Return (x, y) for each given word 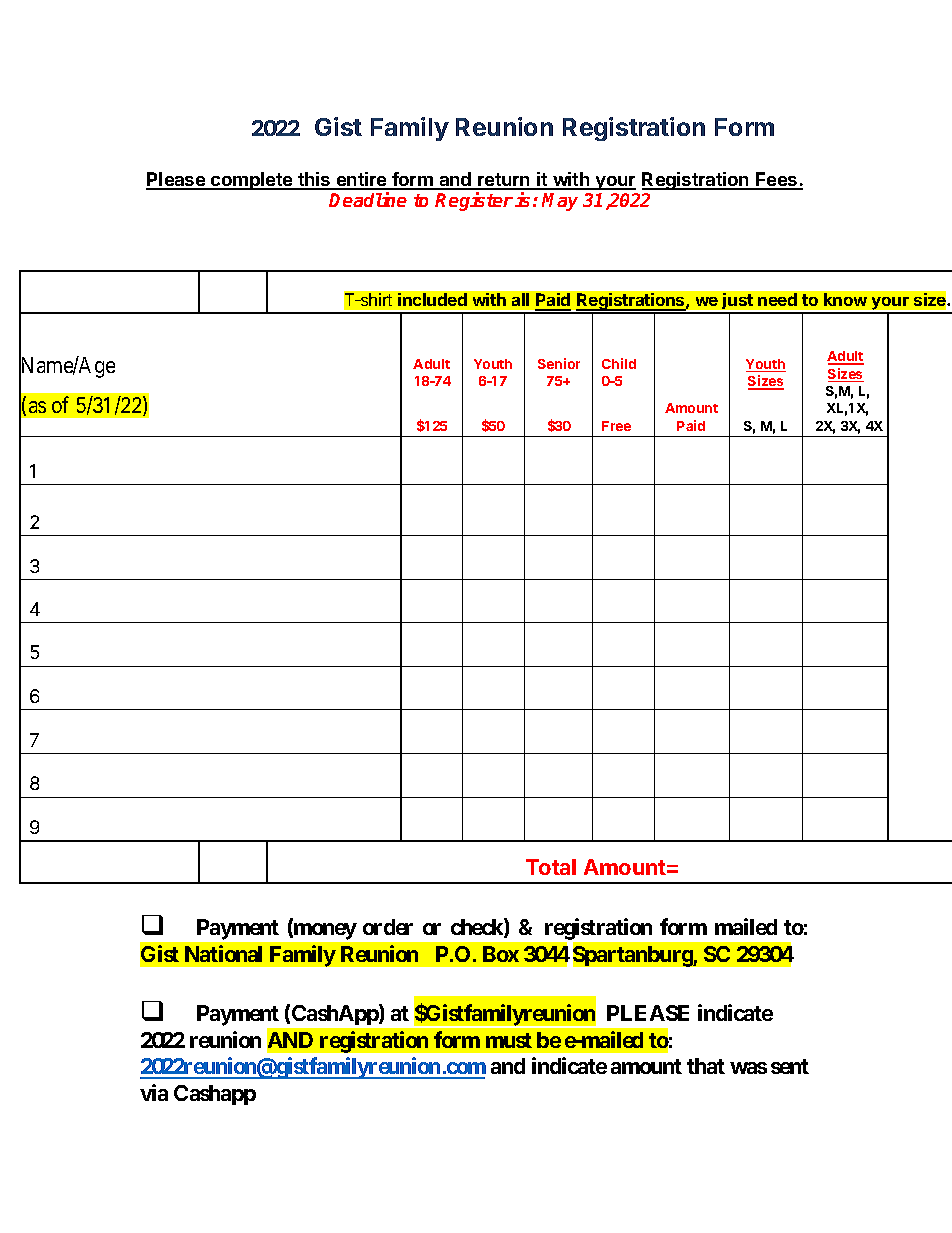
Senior (559, 363)
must (509, 1040)
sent (790, 1066)
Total (551, 867)
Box (501, 954)
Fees (777, 180)
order (388, 927)
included (432, 299)
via (154, 1092)
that (706, 1066)
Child (619, 363)
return (504, 181)
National (223, 953)
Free (616, 426)
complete (252, 181)
